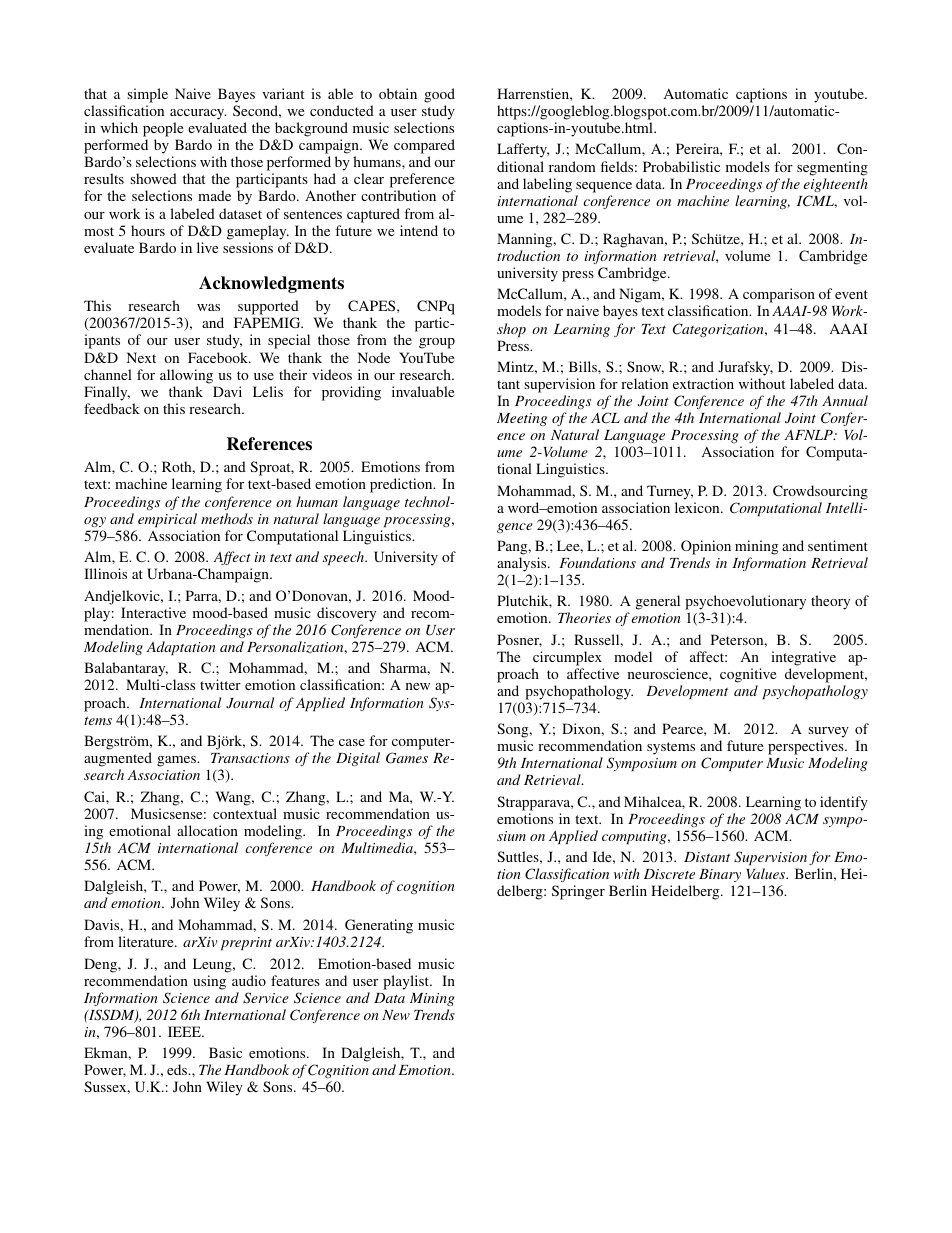 This page has height=1233, width=952. Describe the element at coordinates (523, 564) in the page. I see `analysis` at that location.
